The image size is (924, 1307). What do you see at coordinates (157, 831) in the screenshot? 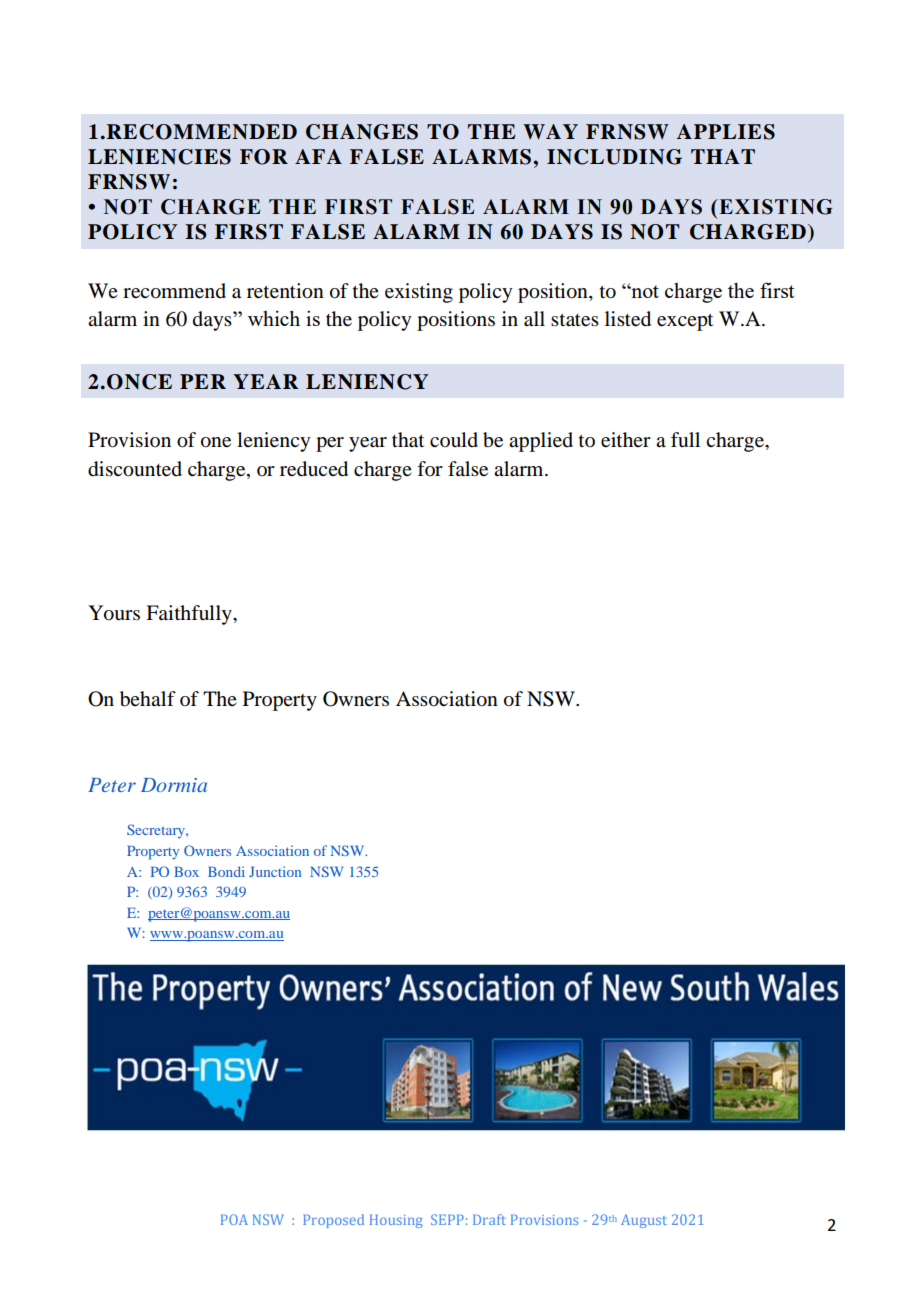
I see `Secretary` at bounding box center [157, 831].
